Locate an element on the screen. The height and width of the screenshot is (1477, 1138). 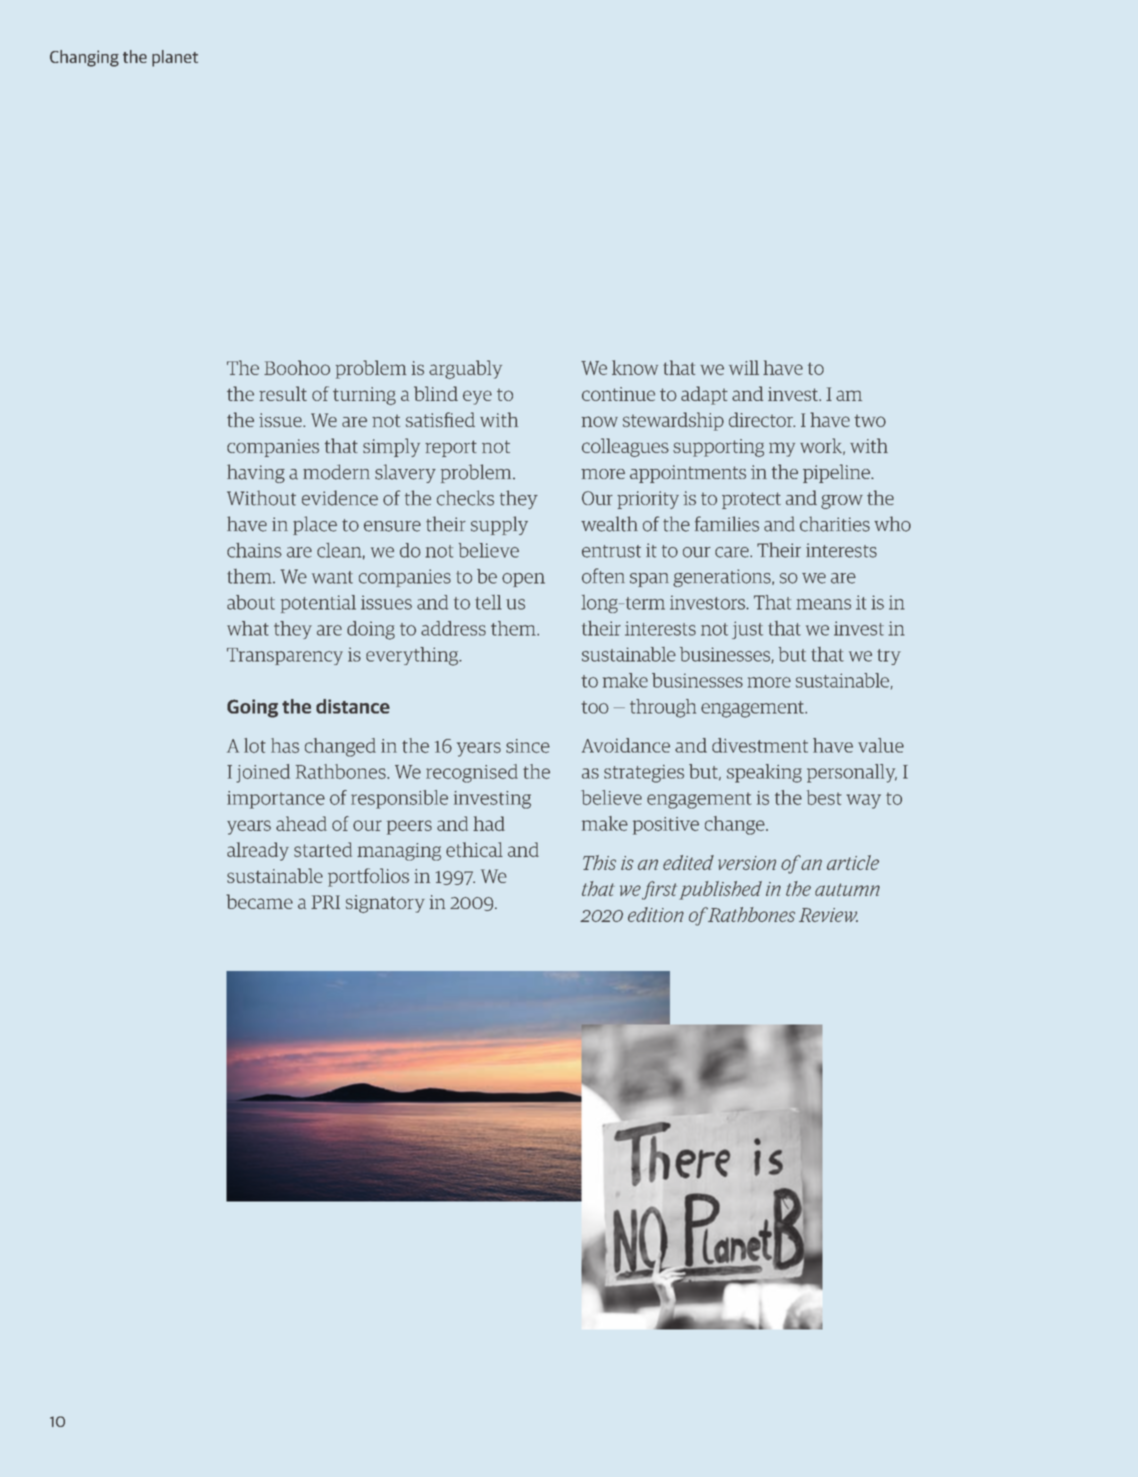
blind is located at coordinates (436, 393).
